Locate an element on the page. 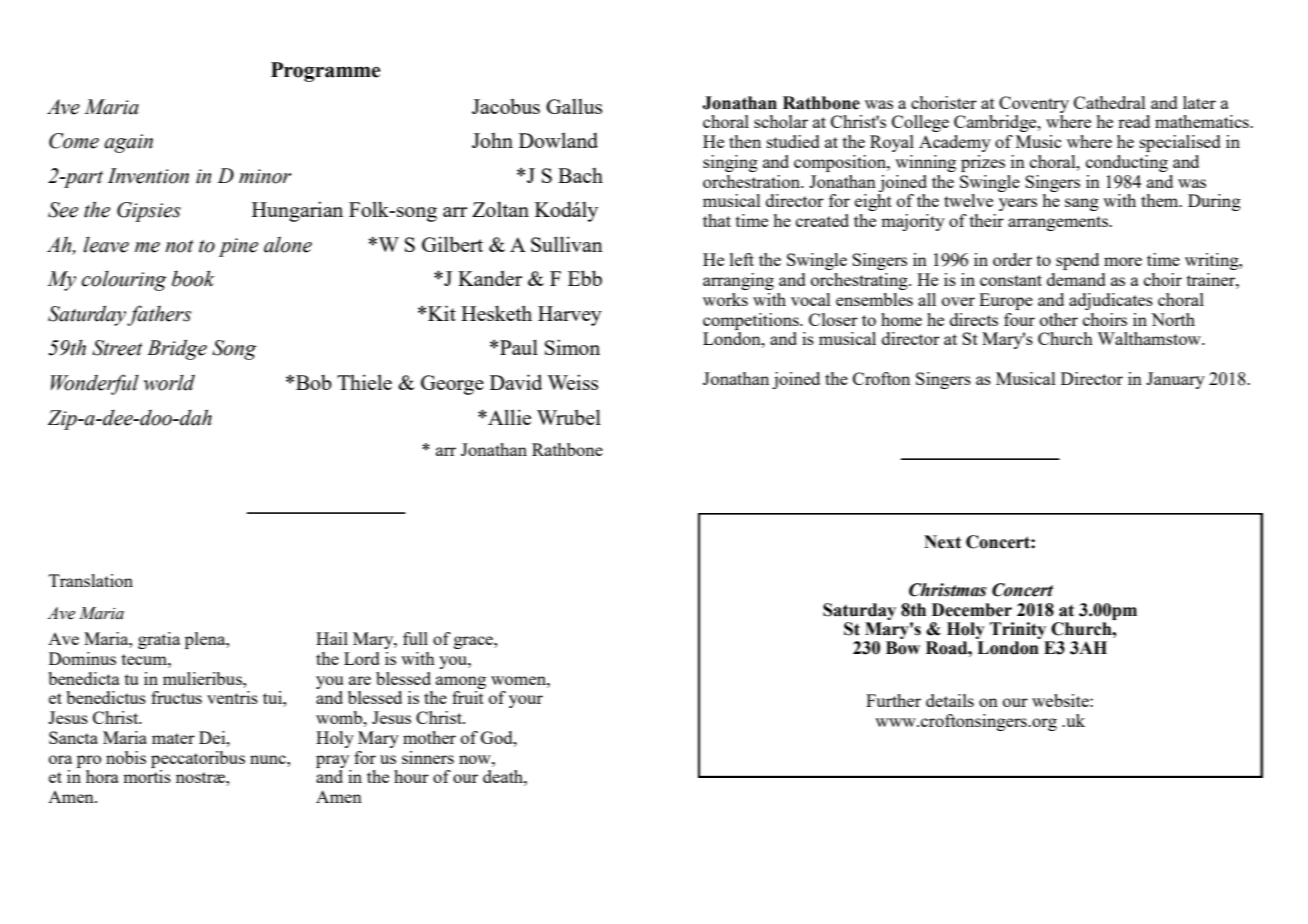 This image has width=1308, height=924. Coventry is located at coordinates (1034, 104).
